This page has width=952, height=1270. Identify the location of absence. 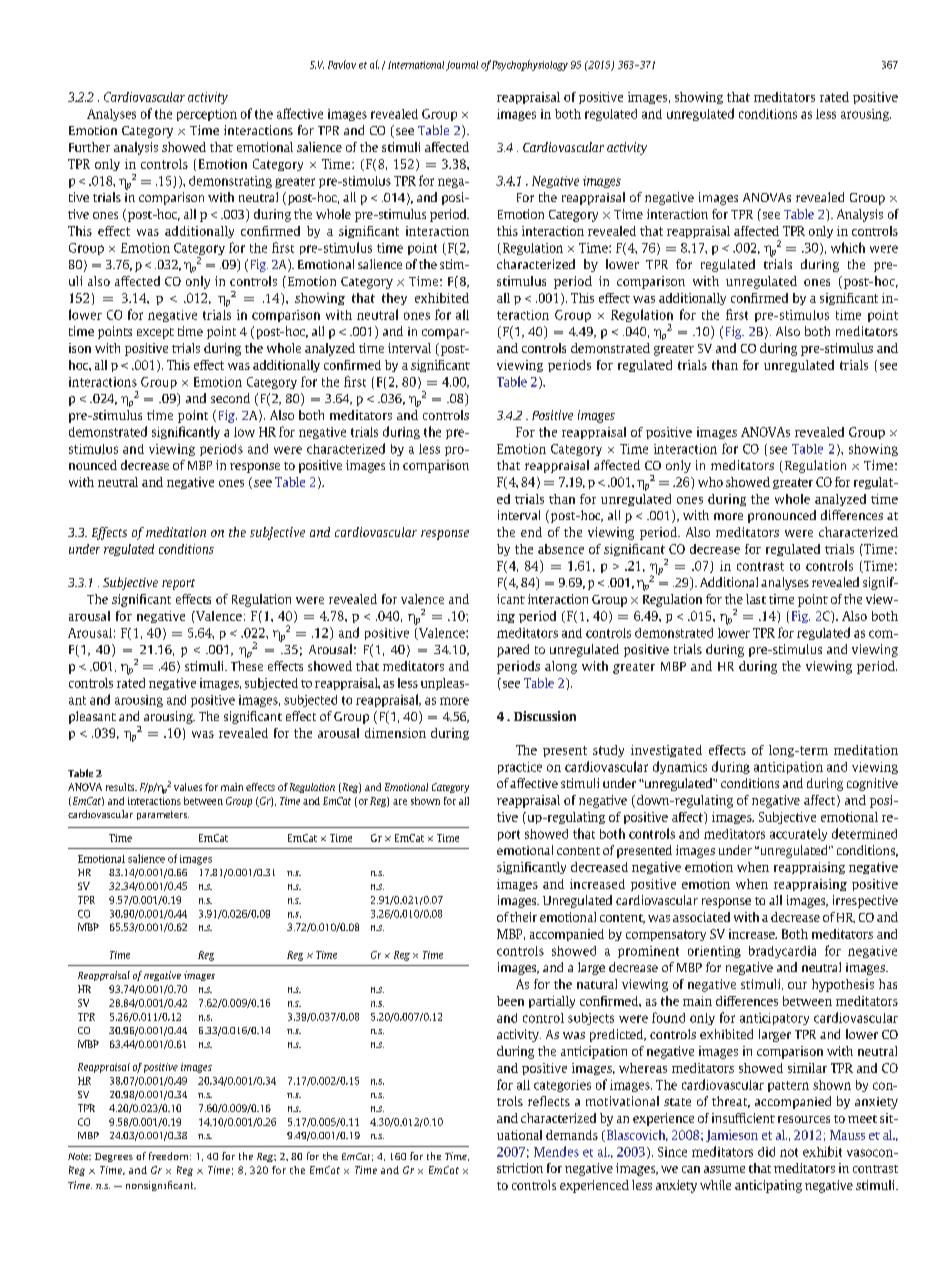
(561, 549).
